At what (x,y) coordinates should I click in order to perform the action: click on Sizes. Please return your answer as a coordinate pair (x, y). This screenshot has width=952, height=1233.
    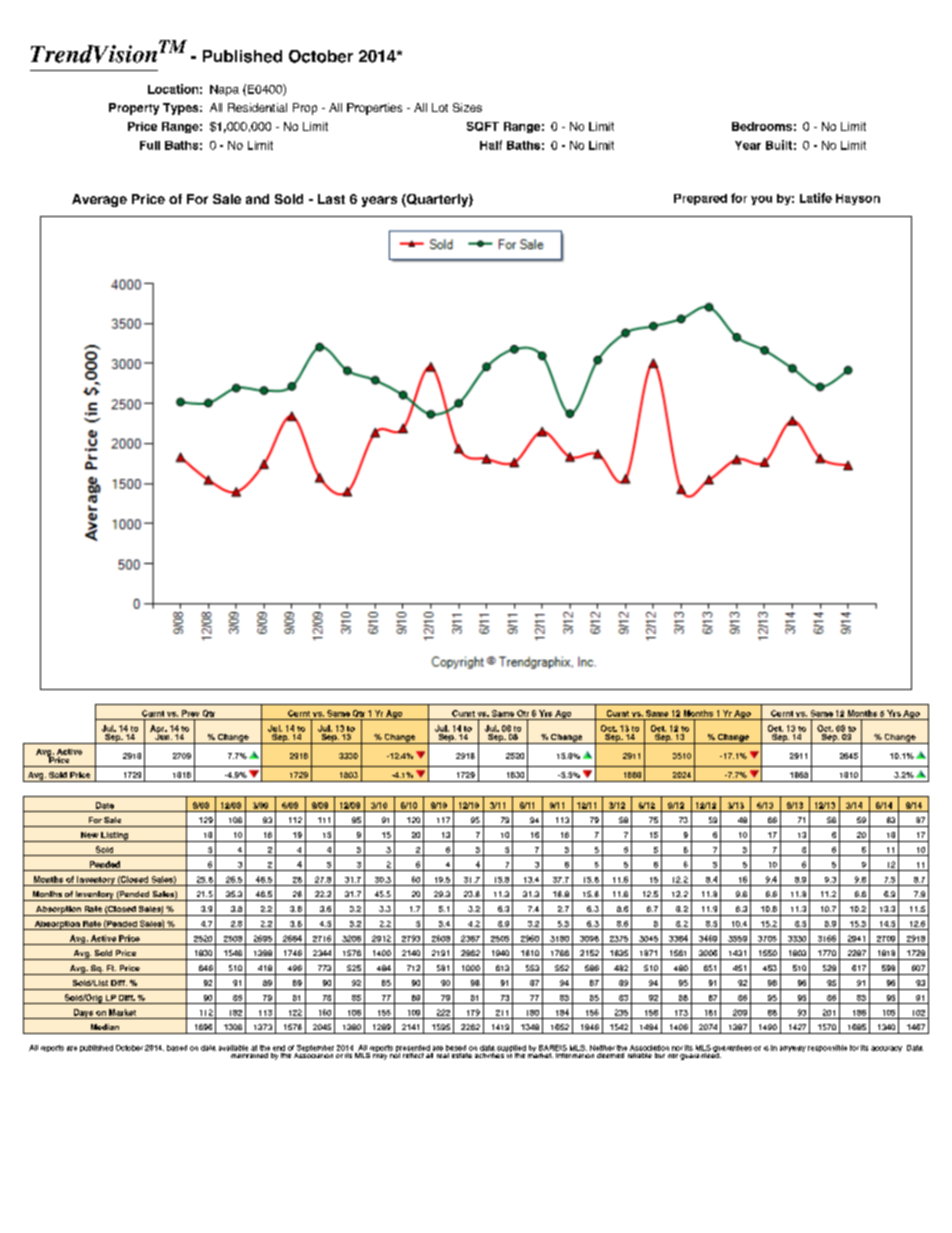
    Looking at the image, I should click on (467, 107).
